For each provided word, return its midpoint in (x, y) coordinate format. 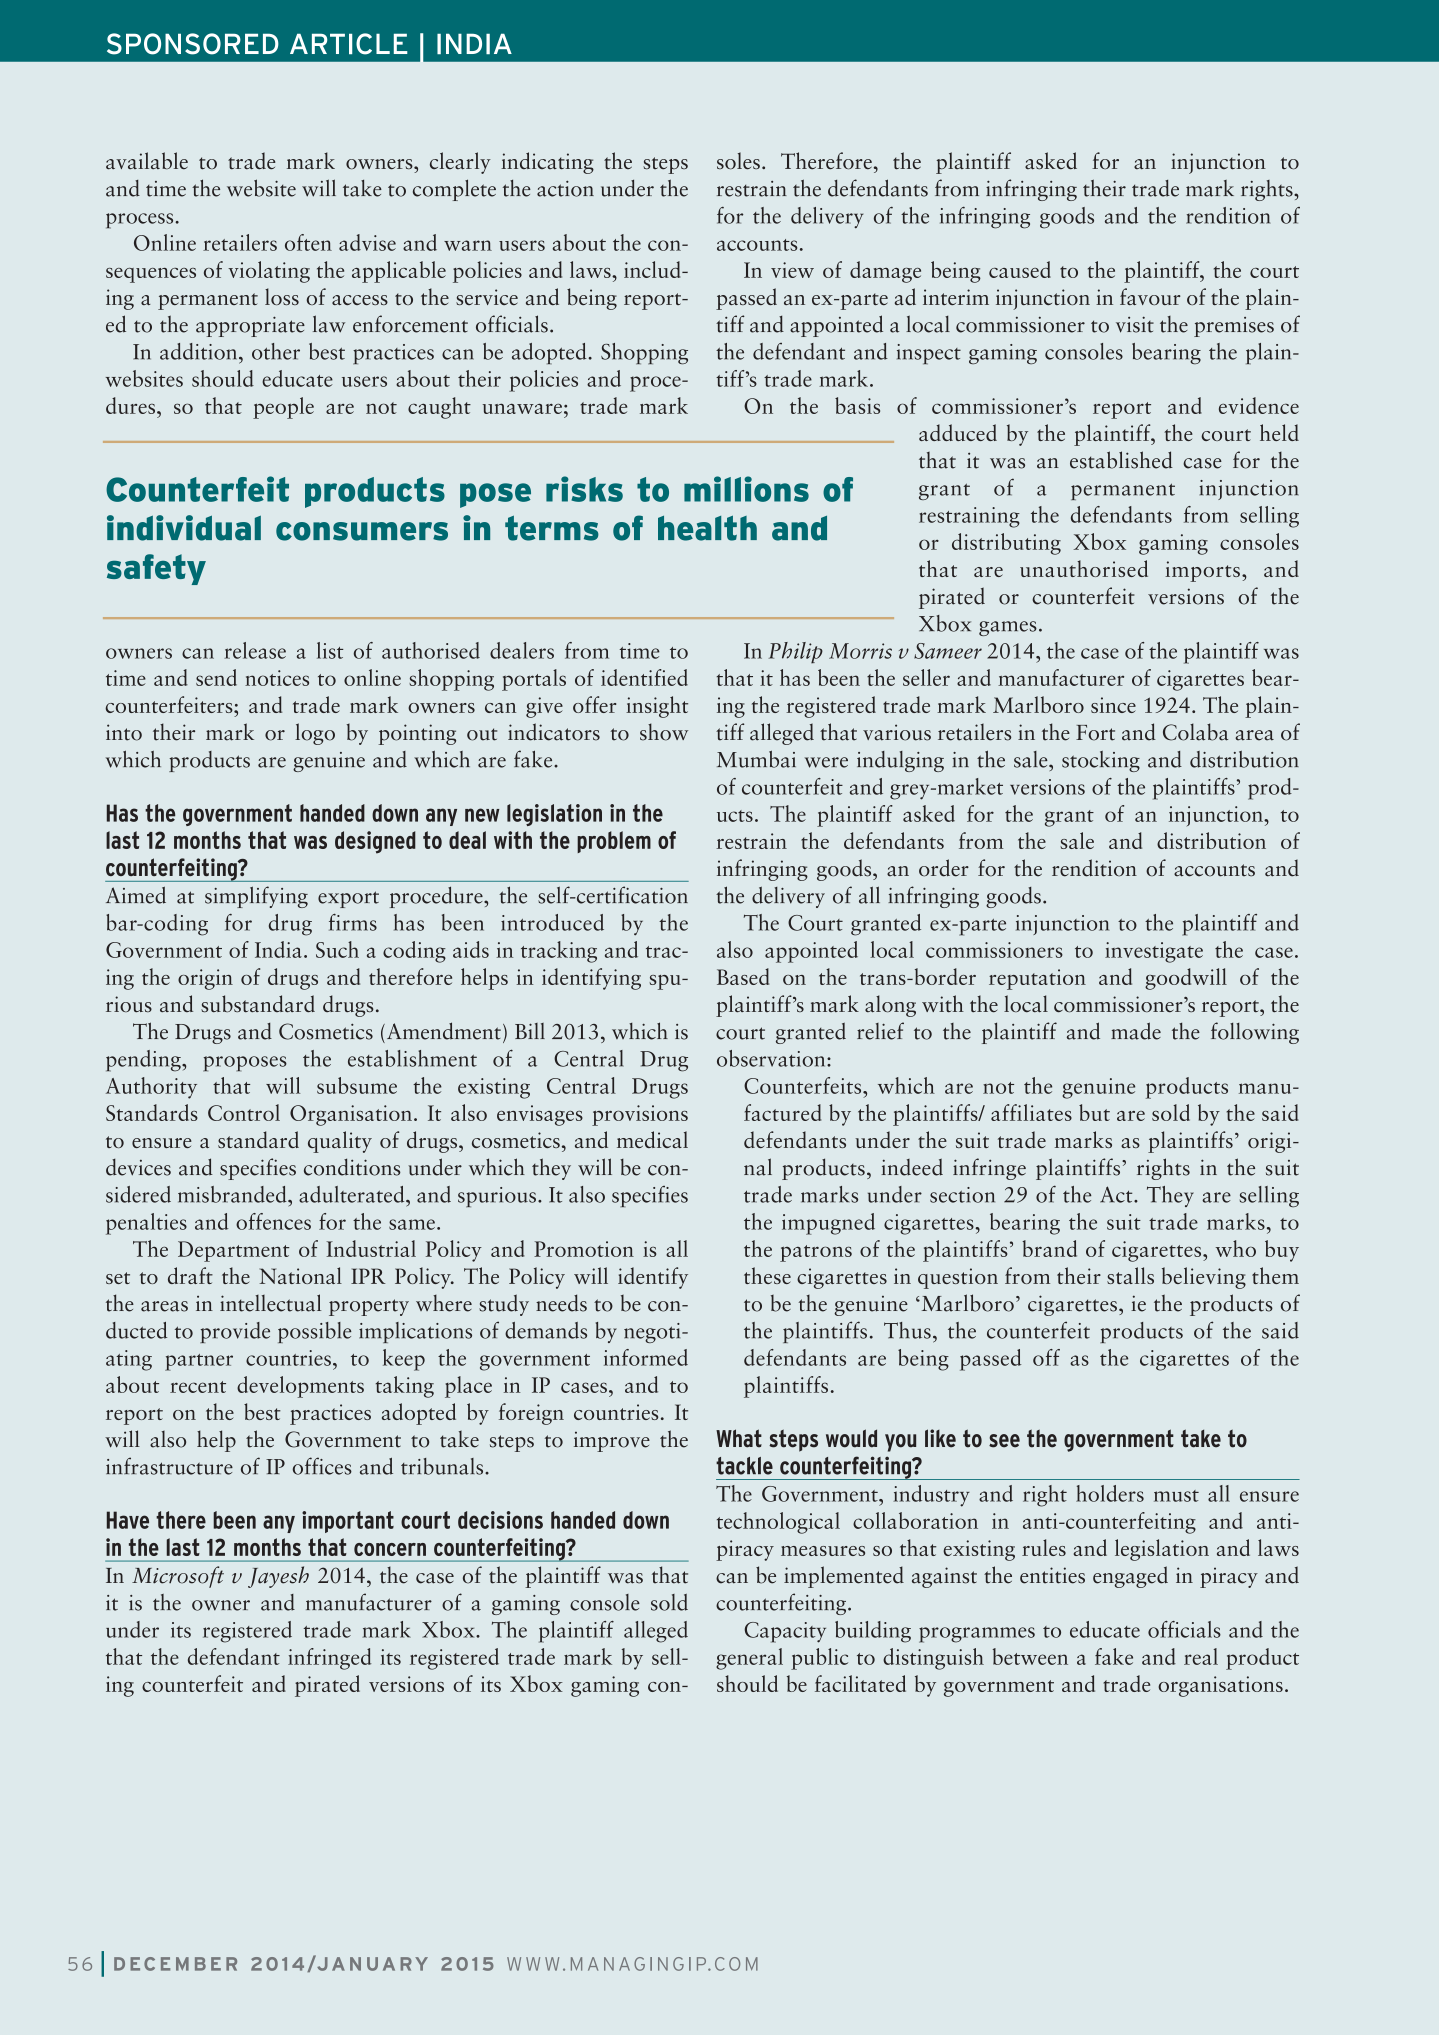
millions (746, 489)
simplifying (256, 897)
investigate (1154, 952)
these (767, 1275)
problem (614, 842)
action (565, 189)
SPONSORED (193, 44)
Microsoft (178, 1577)
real (1201, 1656)
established (1121, 460)
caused (1020, 269)
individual (184, 528)
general (749, 1659)
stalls (1130, 1275)
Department (233, 1251)
